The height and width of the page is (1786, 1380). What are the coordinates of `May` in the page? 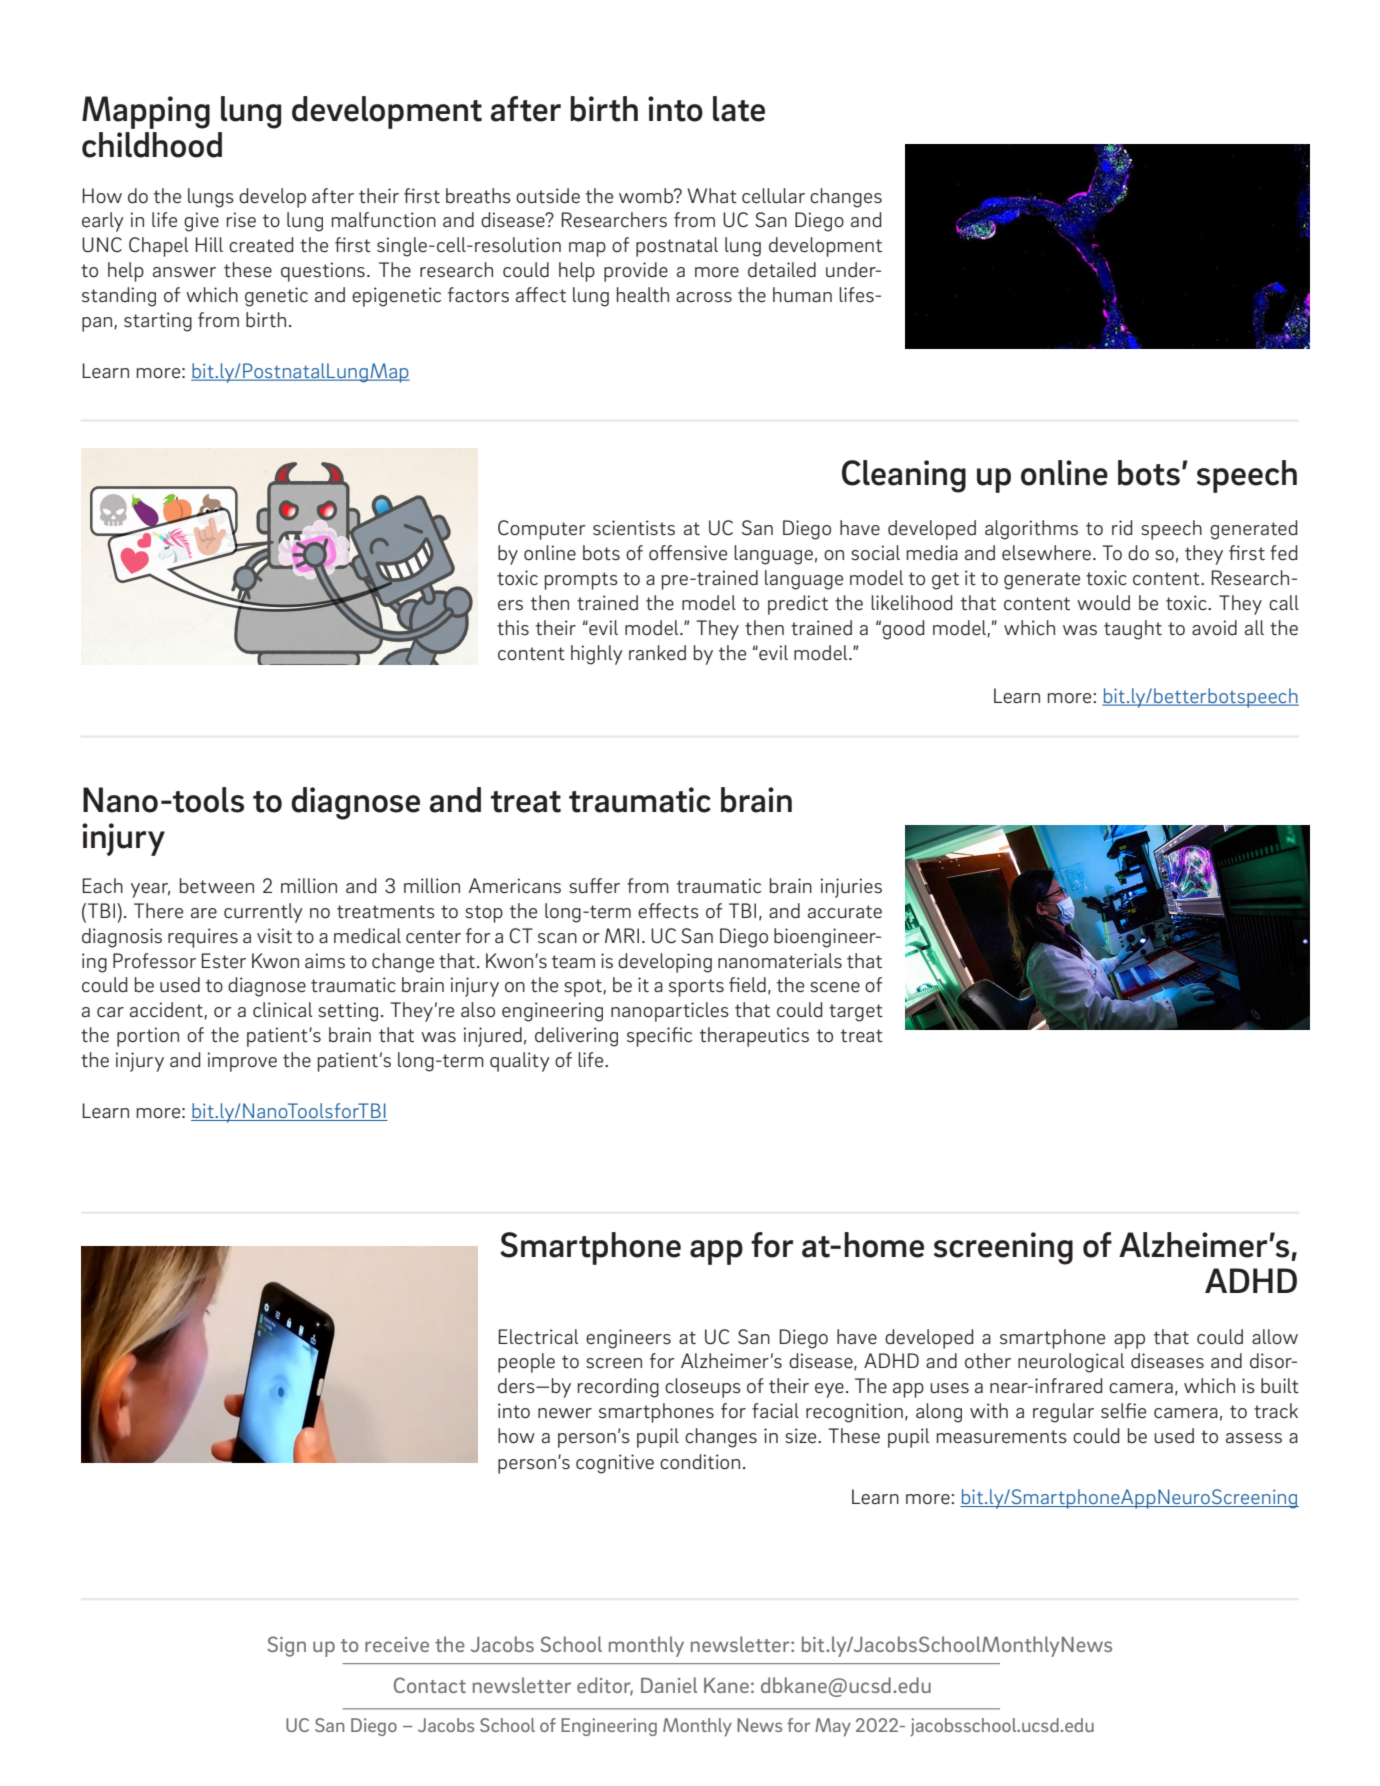 It's located at (833, 1727).
